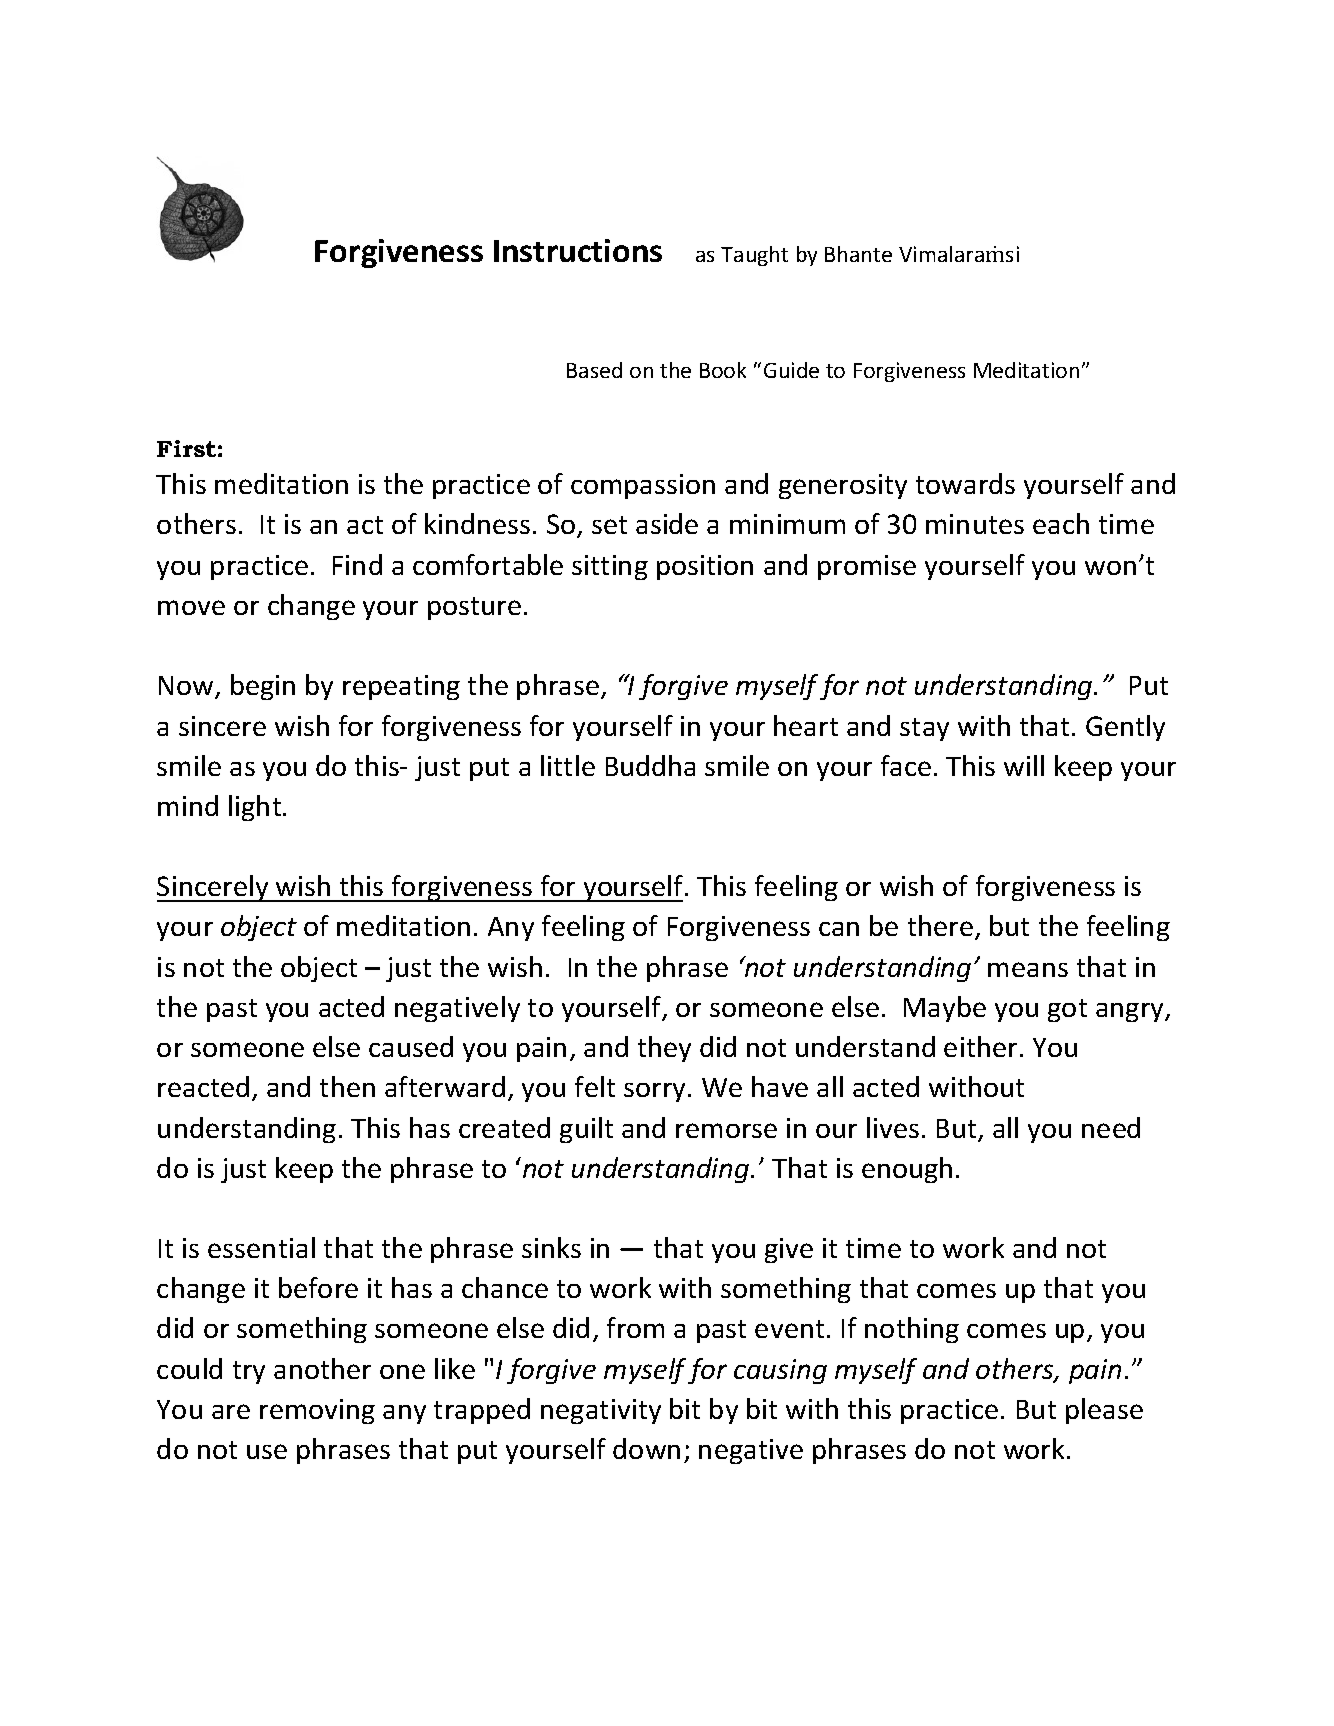  What do you see at coordinates (754, 256) in the screenshot?
I see `Taught` at bounding box center [754, 256].
